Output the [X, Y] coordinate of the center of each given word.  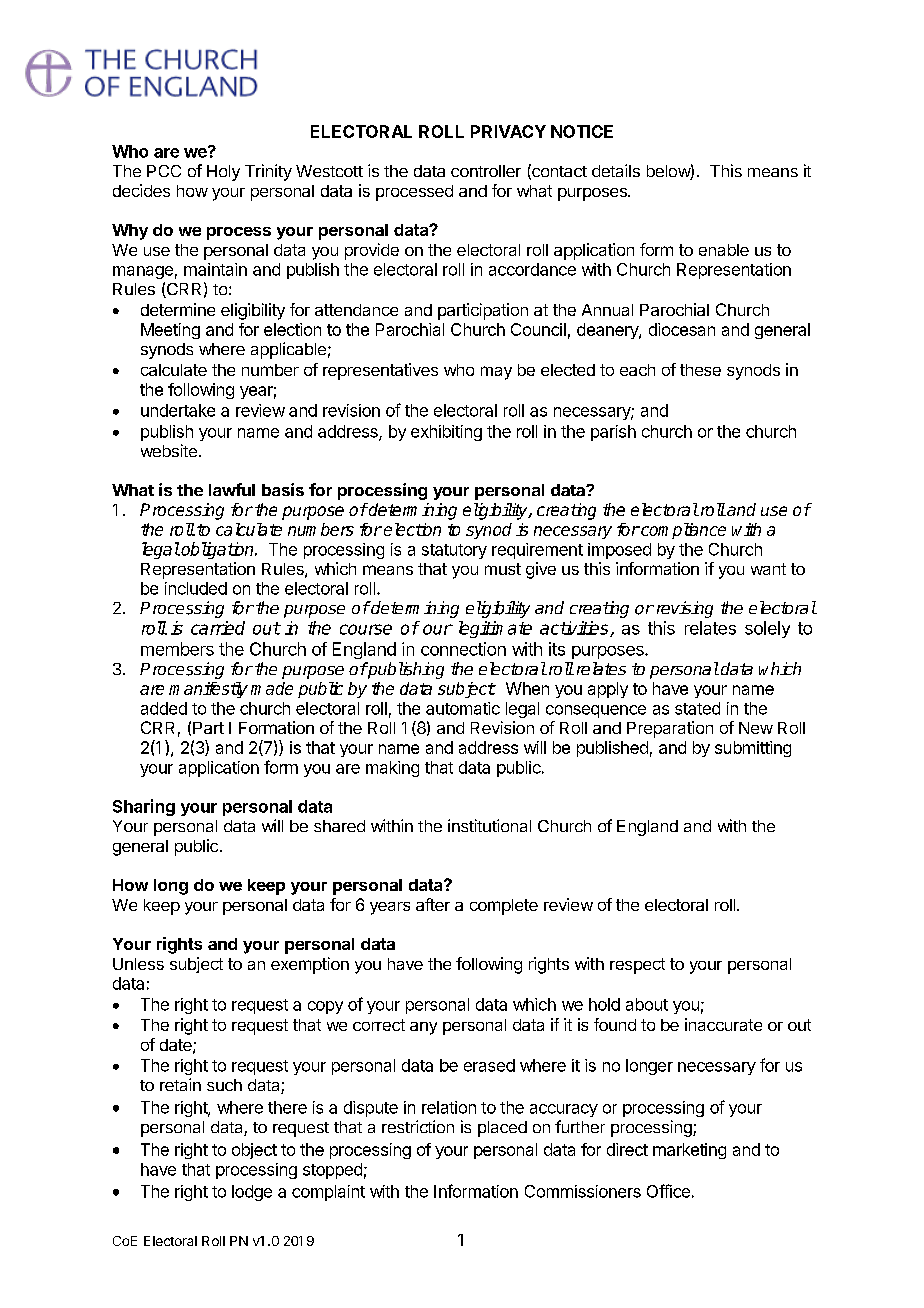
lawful [232, 489]
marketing [689, 1151]
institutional [489, 825]
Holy [223, 173]
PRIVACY [508, 131]
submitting [753, 749]
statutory [454, 551]
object [254, 1151]
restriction [418, 1126]
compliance [682, 531]
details [616, 170]
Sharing [144, 807]
